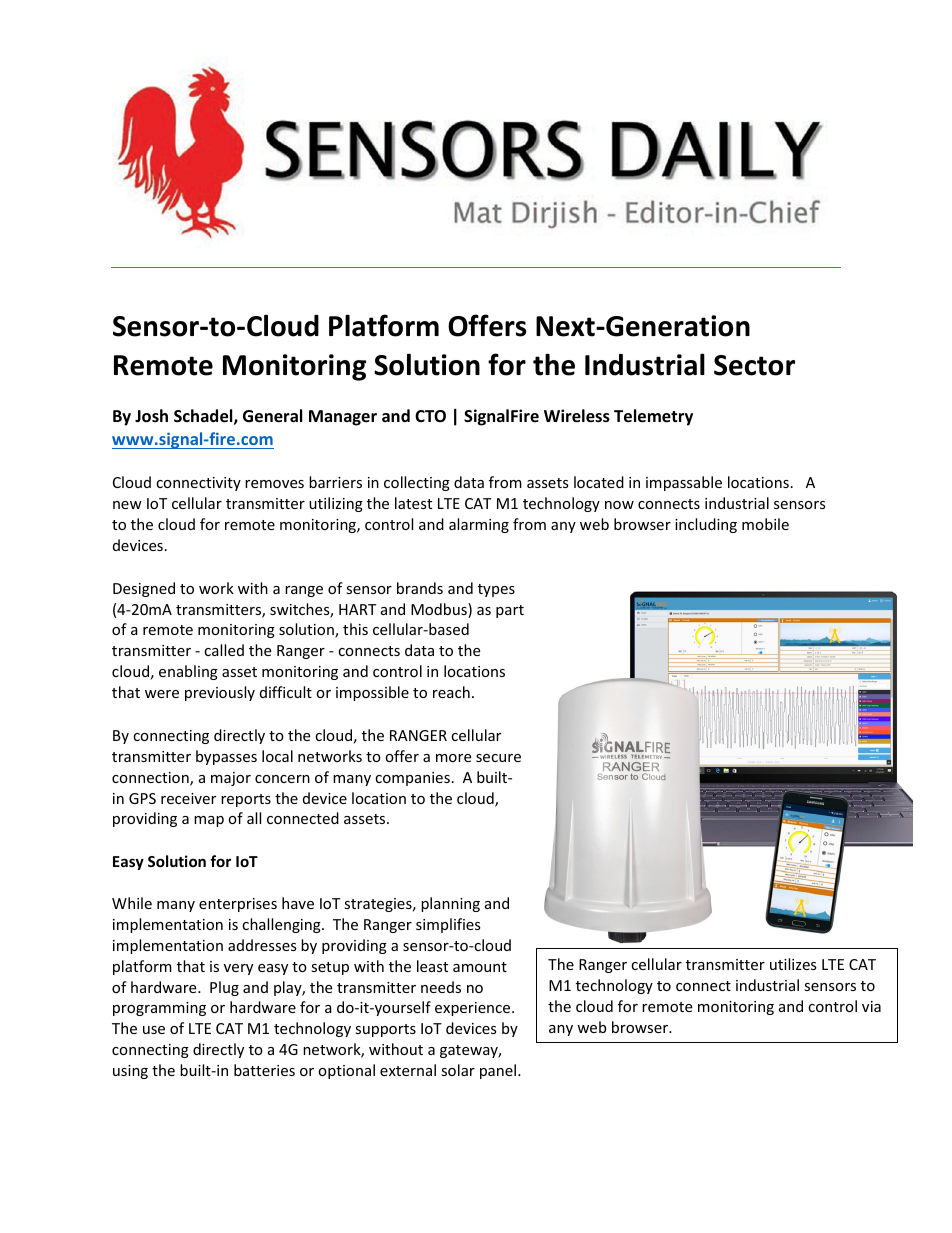 This screenshot has height=1233, width=952. Describe the element at coordinates (238, 905) in the screenshot. I see `enterprises` at that location.
